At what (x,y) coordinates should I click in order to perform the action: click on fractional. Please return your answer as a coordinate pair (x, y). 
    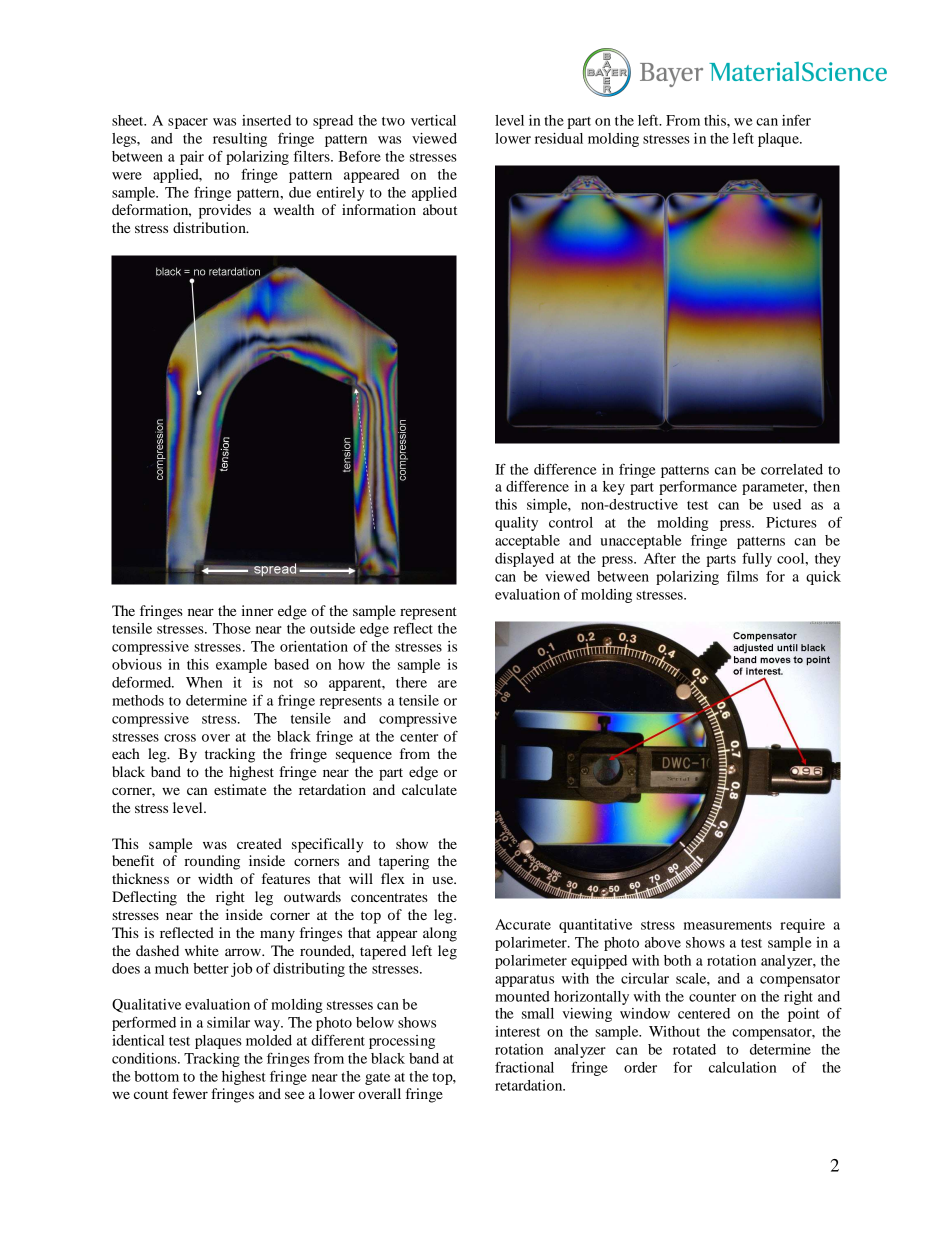
    Looking at the image, I should click on (524, 1067).
